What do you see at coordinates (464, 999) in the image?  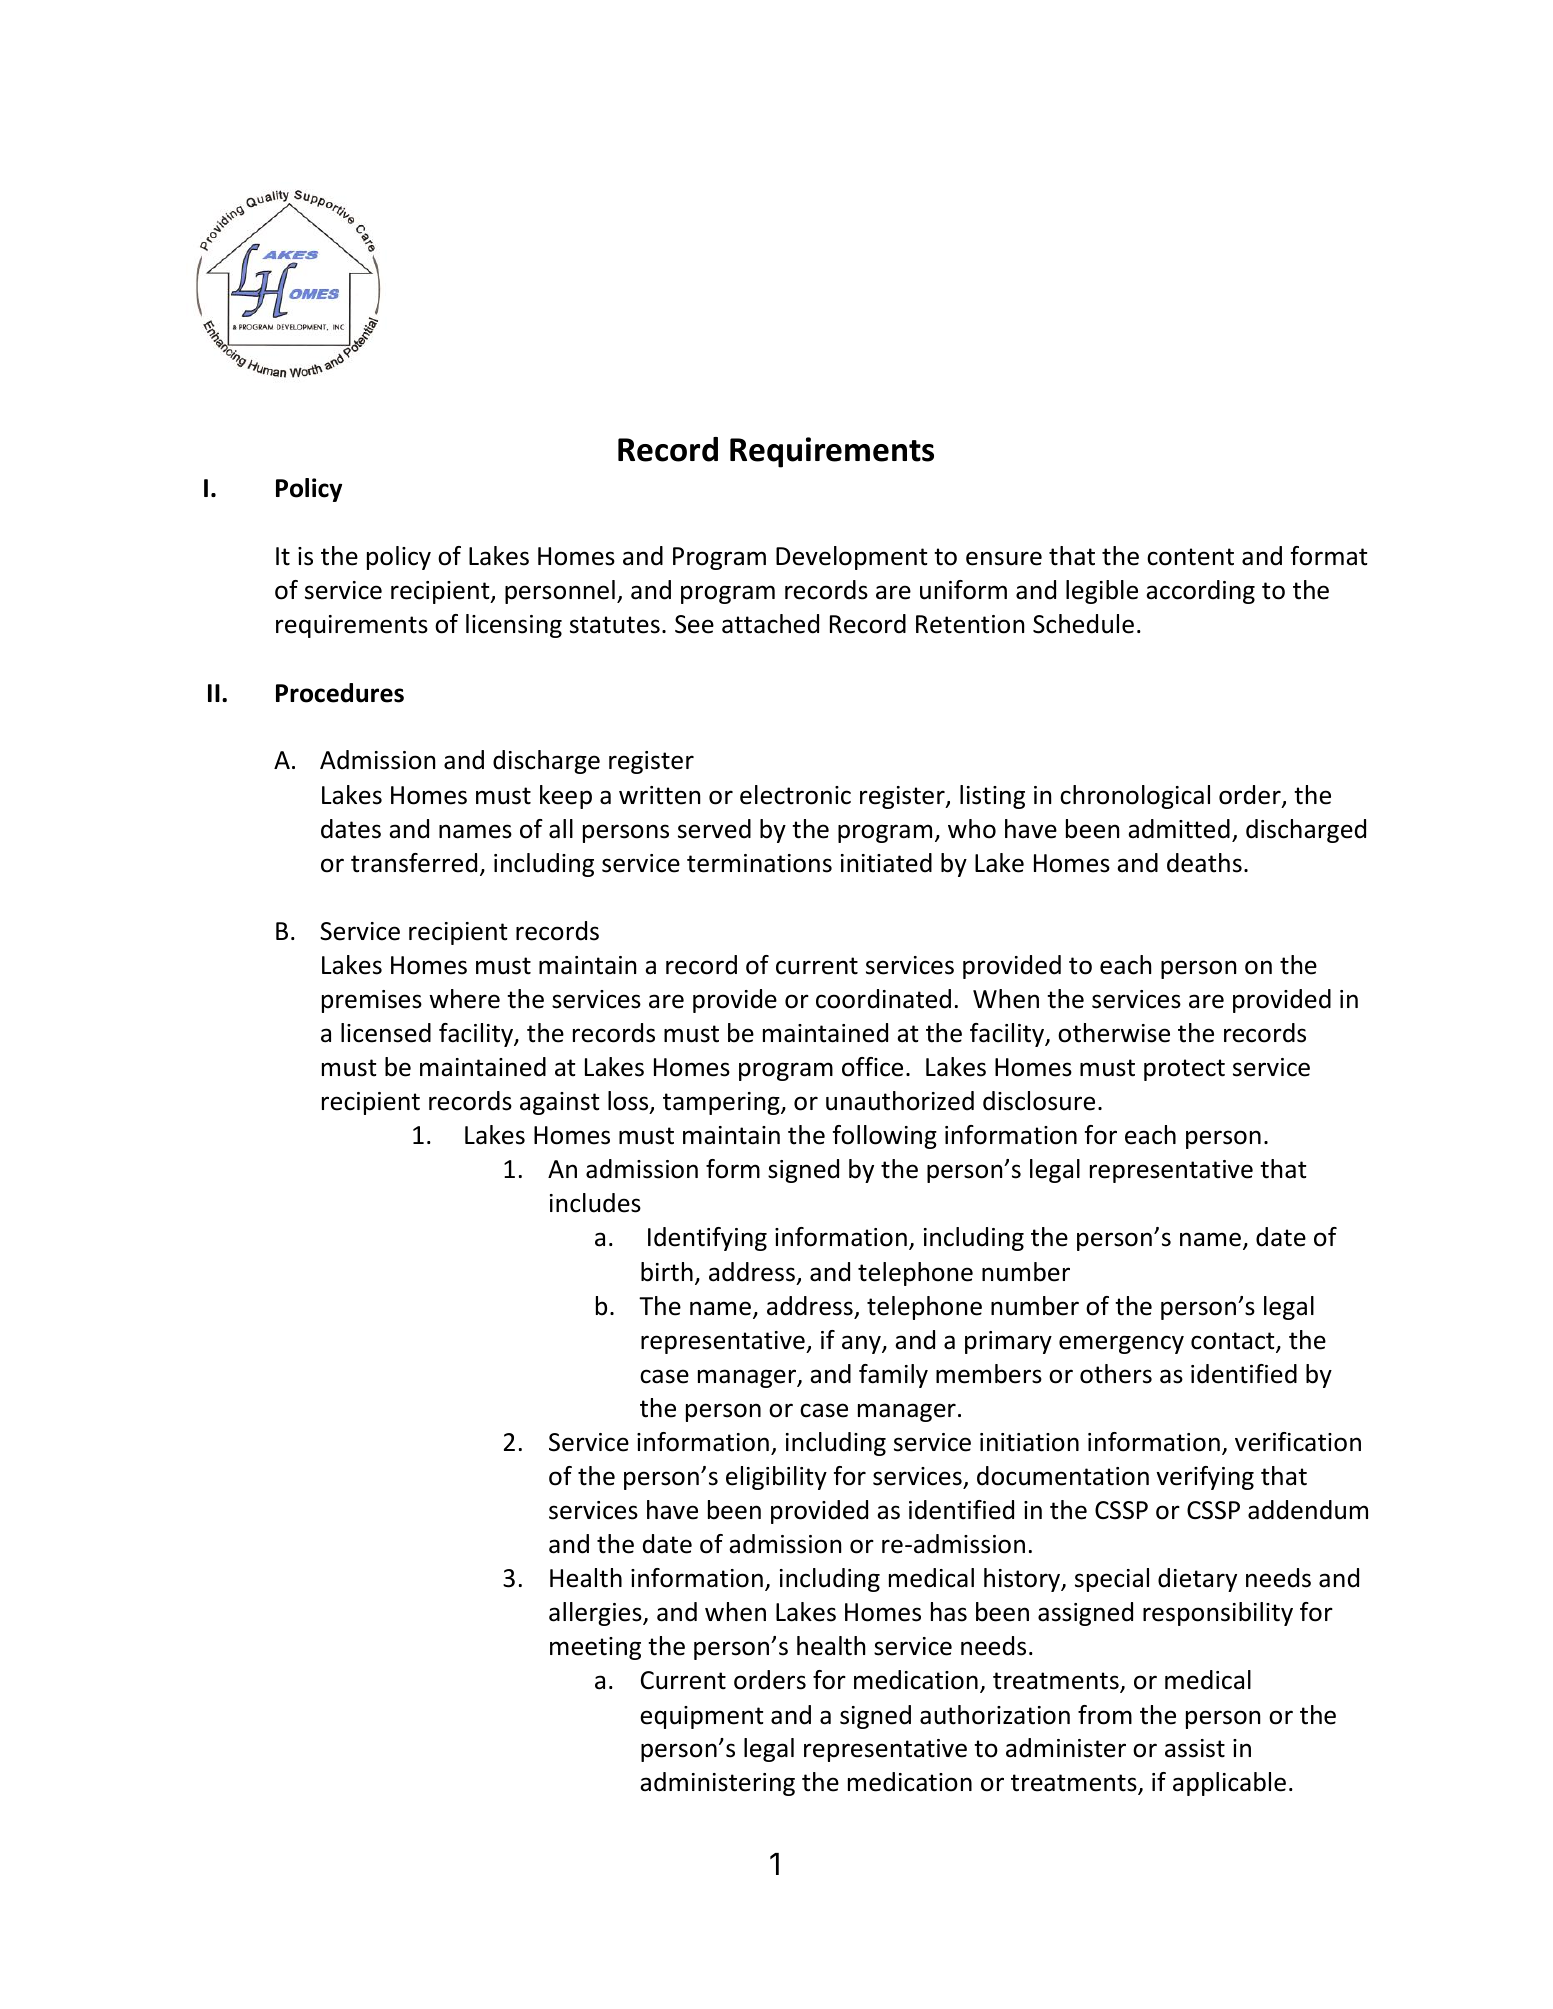 I see `where` at bounding box center [464, 999].
